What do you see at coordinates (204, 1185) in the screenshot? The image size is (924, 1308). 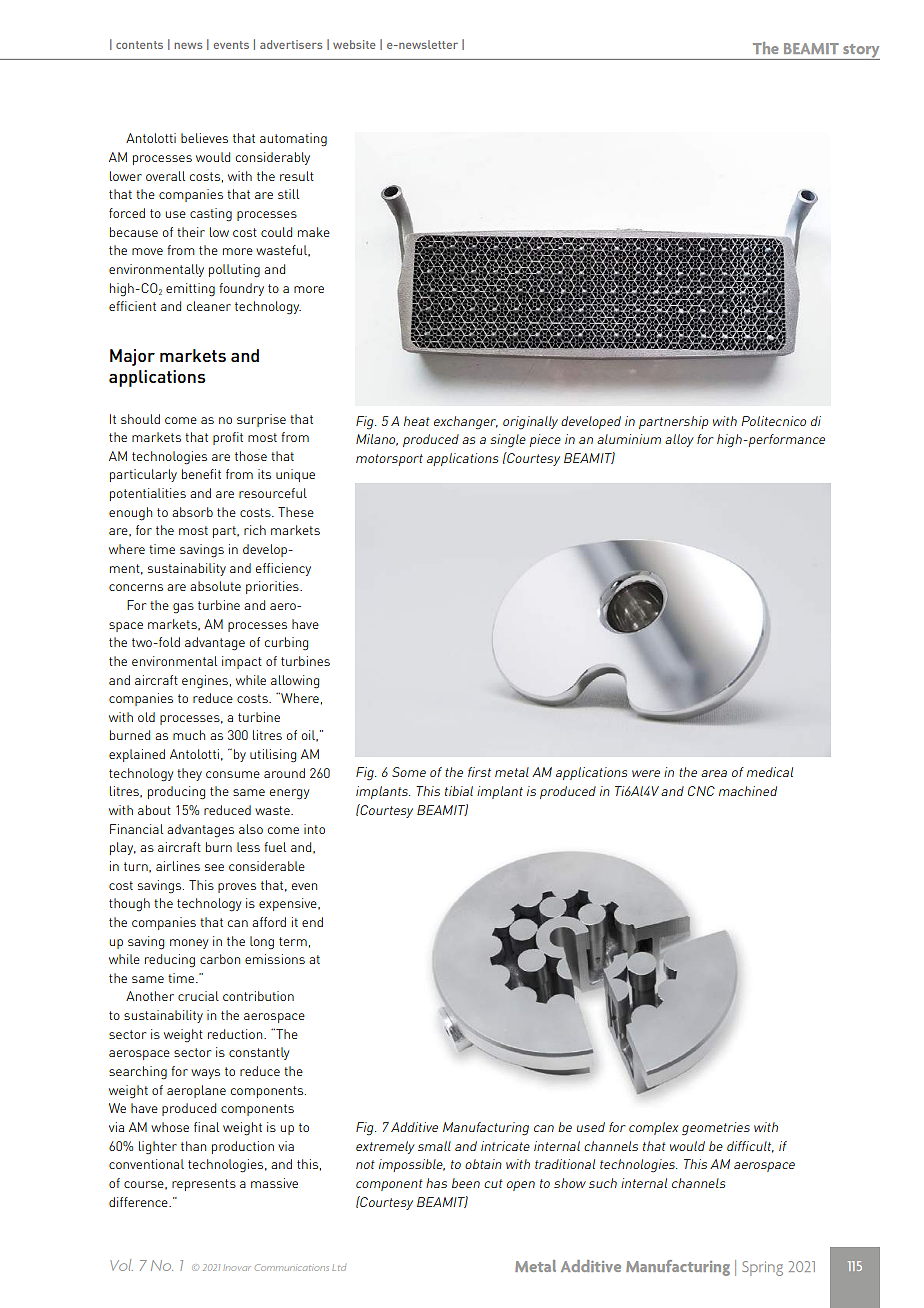 I see `represents` at bounding box center [204, 1185].
